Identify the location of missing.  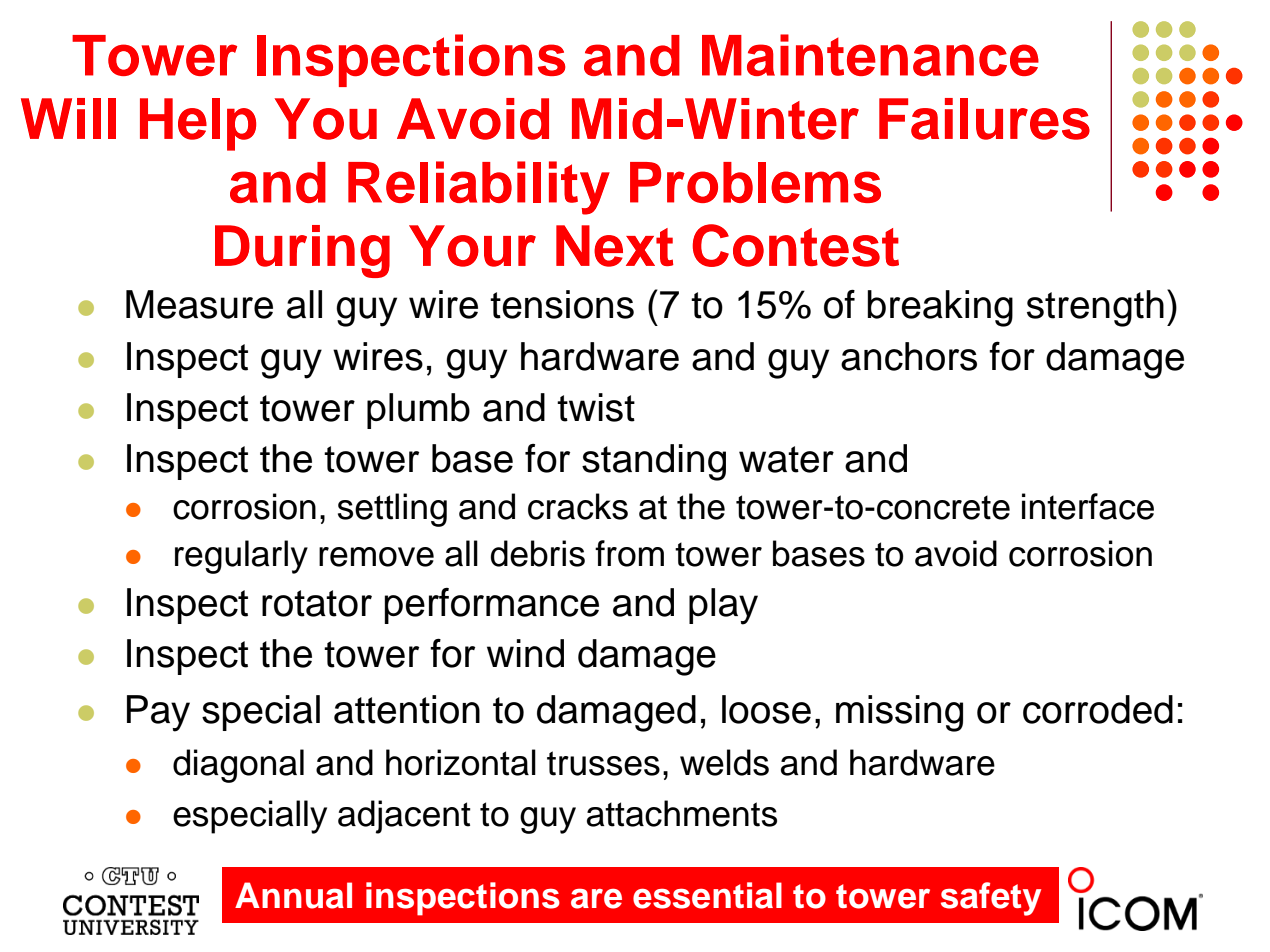
(899, 713).
